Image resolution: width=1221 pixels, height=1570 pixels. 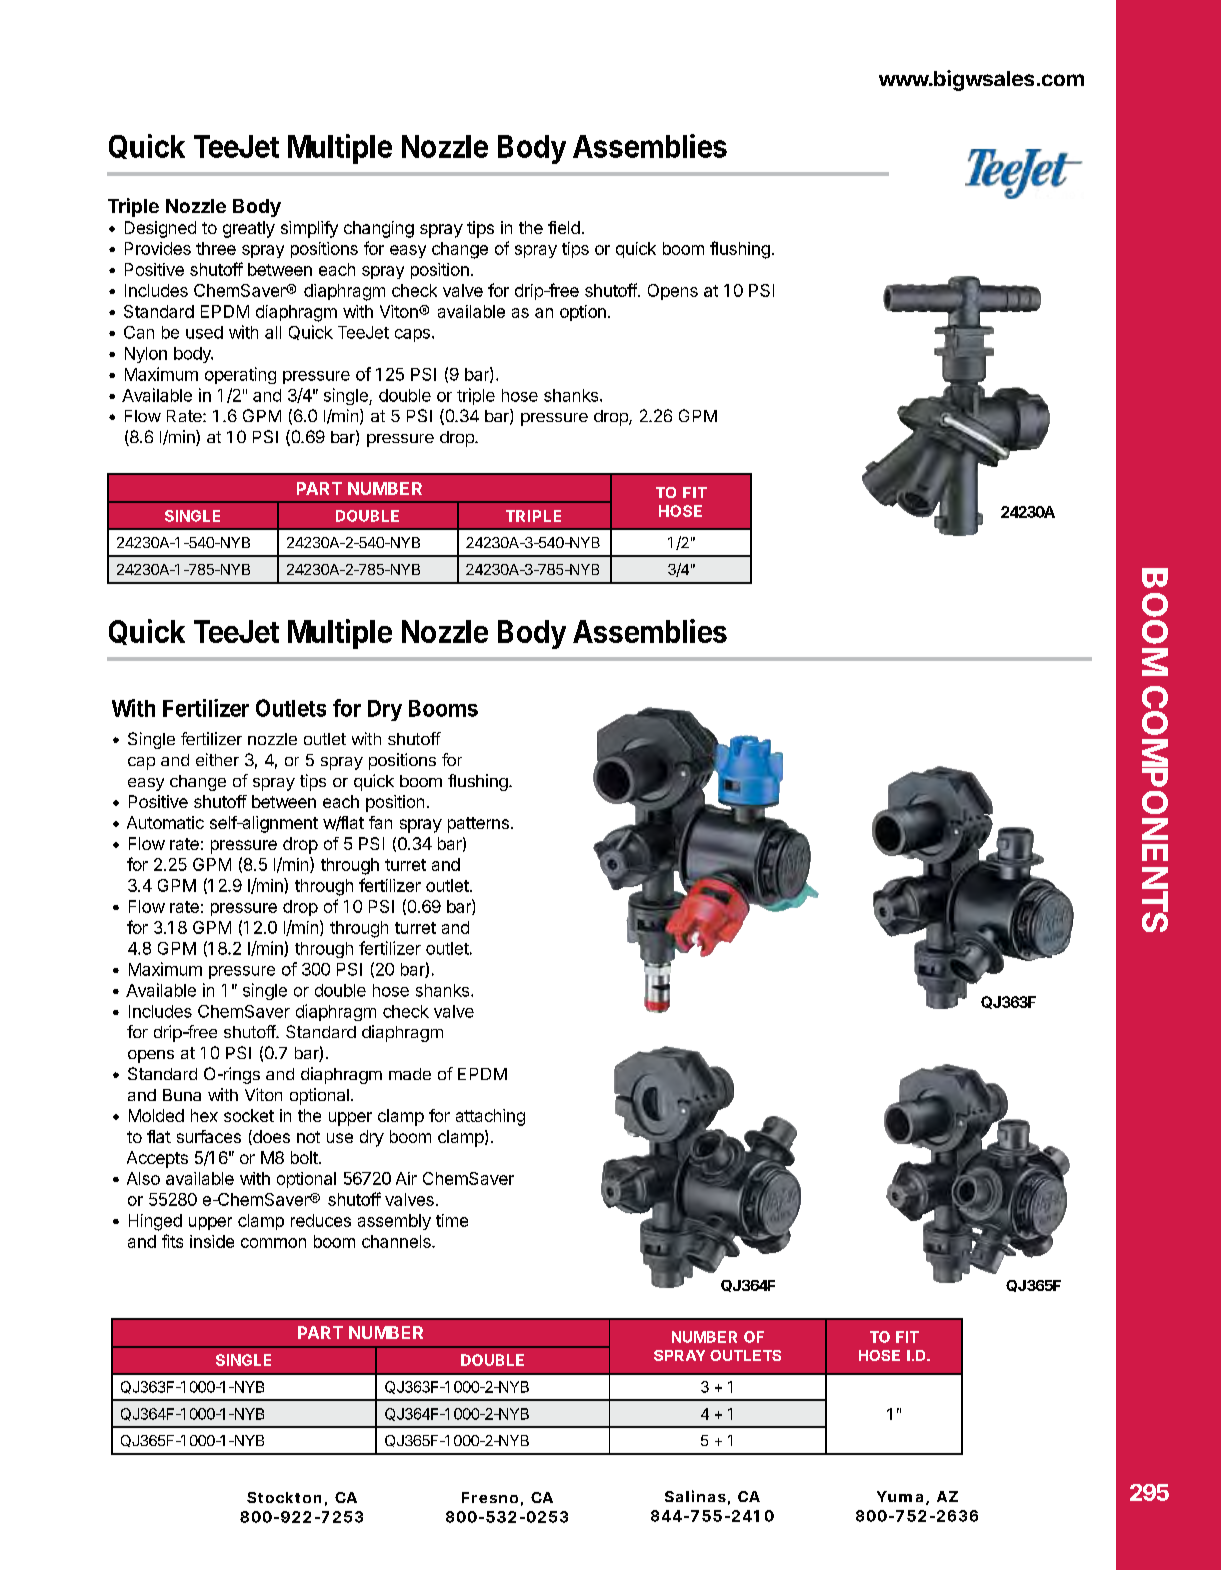 What do you see at coordinates (216, 248) in the screenshot?
I see `three` at bounding box center [216, 248].
